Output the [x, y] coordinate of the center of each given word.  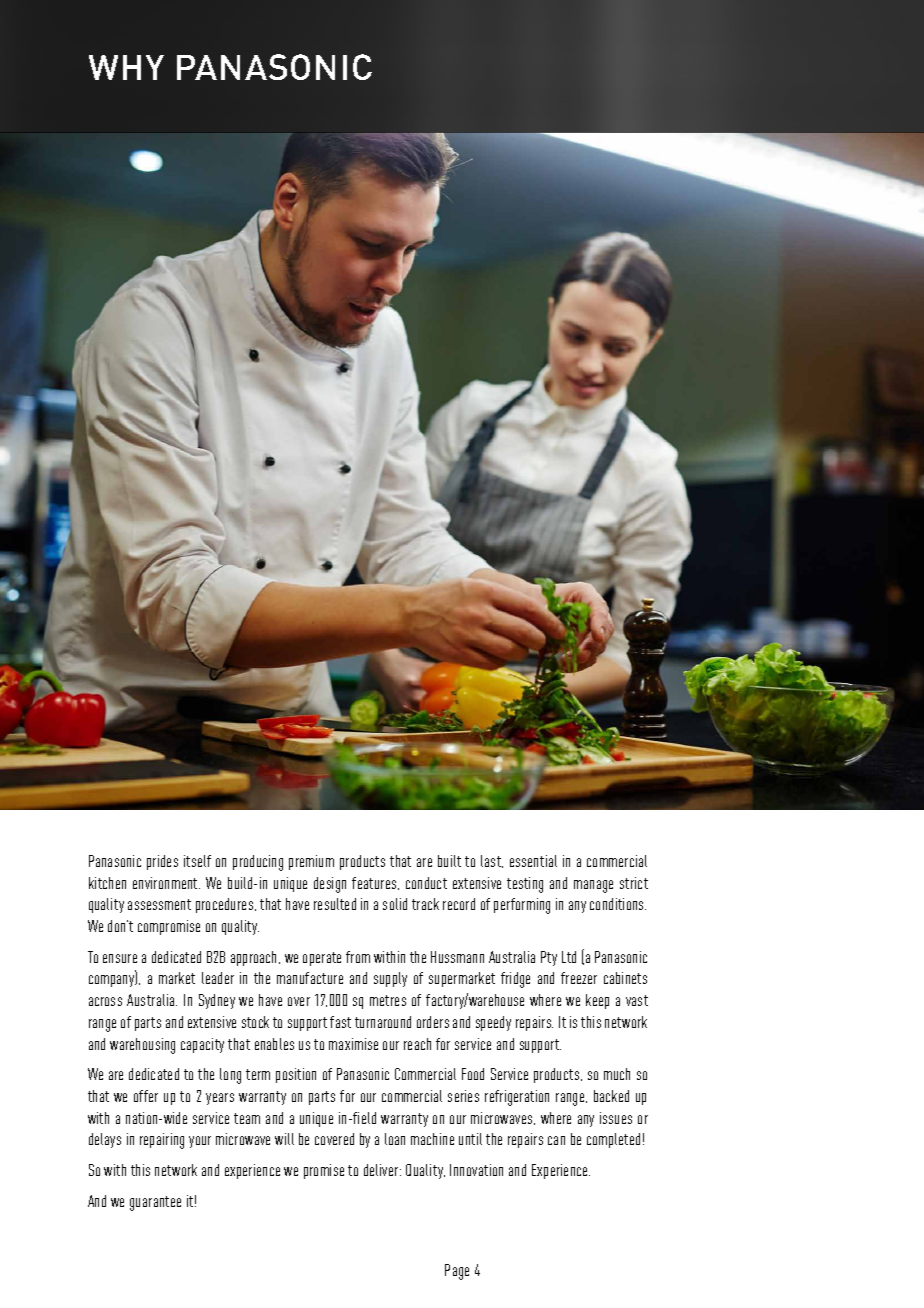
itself [197, 861]
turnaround [383, 1022]
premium [311, 862]
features [375, 883]
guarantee [155, 1203]
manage [593, 886]
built [449, 861]
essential [533, 861]
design [330, 885]
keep [597, 1001]
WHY [126, 67]
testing [525, 885]
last [492, 861]
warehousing [142, 1046]
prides [162, 862]
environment [166, 883]
